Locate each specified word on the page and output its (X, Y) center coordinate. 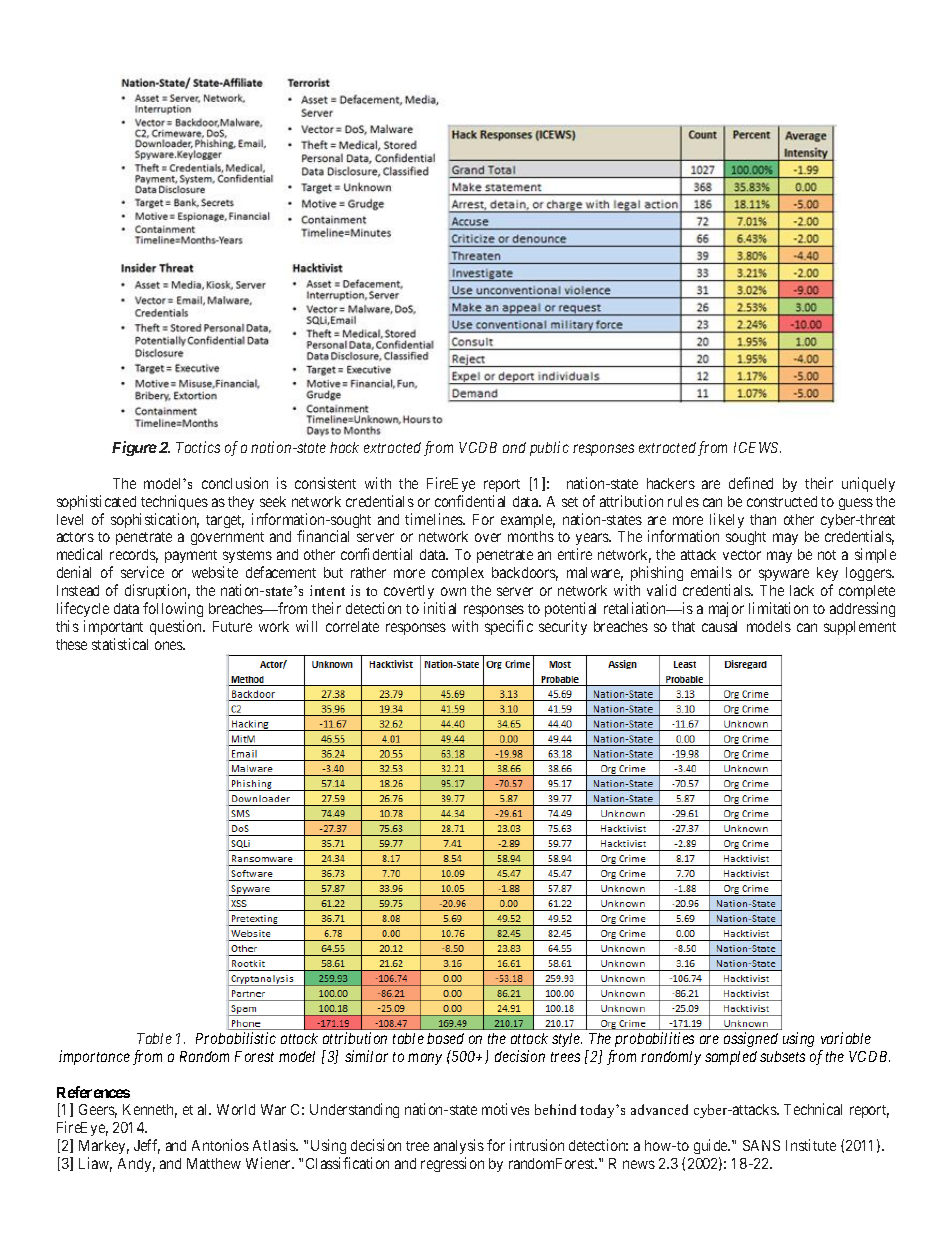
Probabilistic (236, 1038)
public (549, 448)
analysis (459, 1148)
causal (719, 626)
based (445, 1038)
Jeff (147, 1146)
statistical (120, 644)
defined (751, 483)
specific (509, 627)
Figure (134, 448)
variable (846, 1038)
